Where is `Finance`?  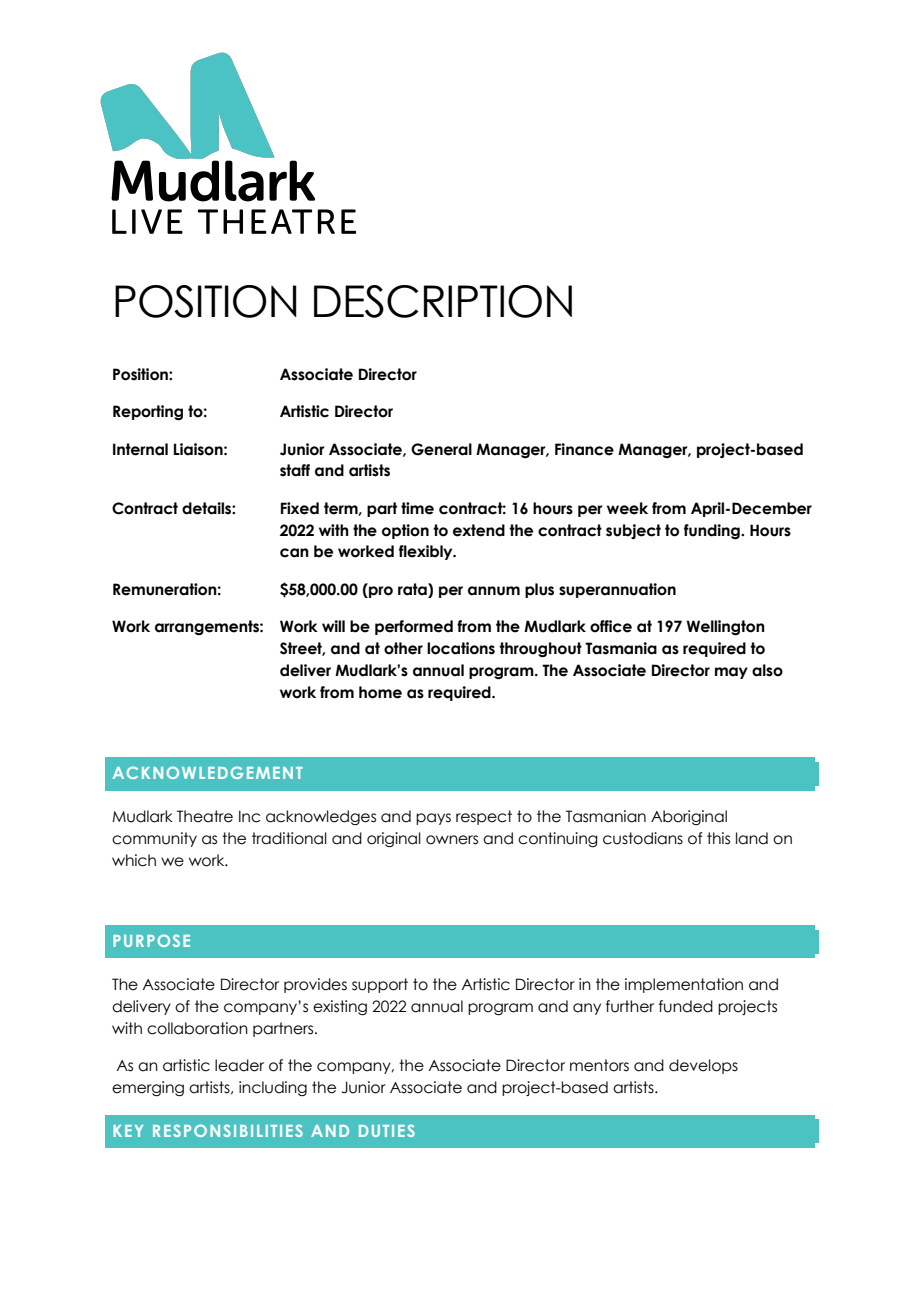 Finance is located at coordinates (584, 449).
